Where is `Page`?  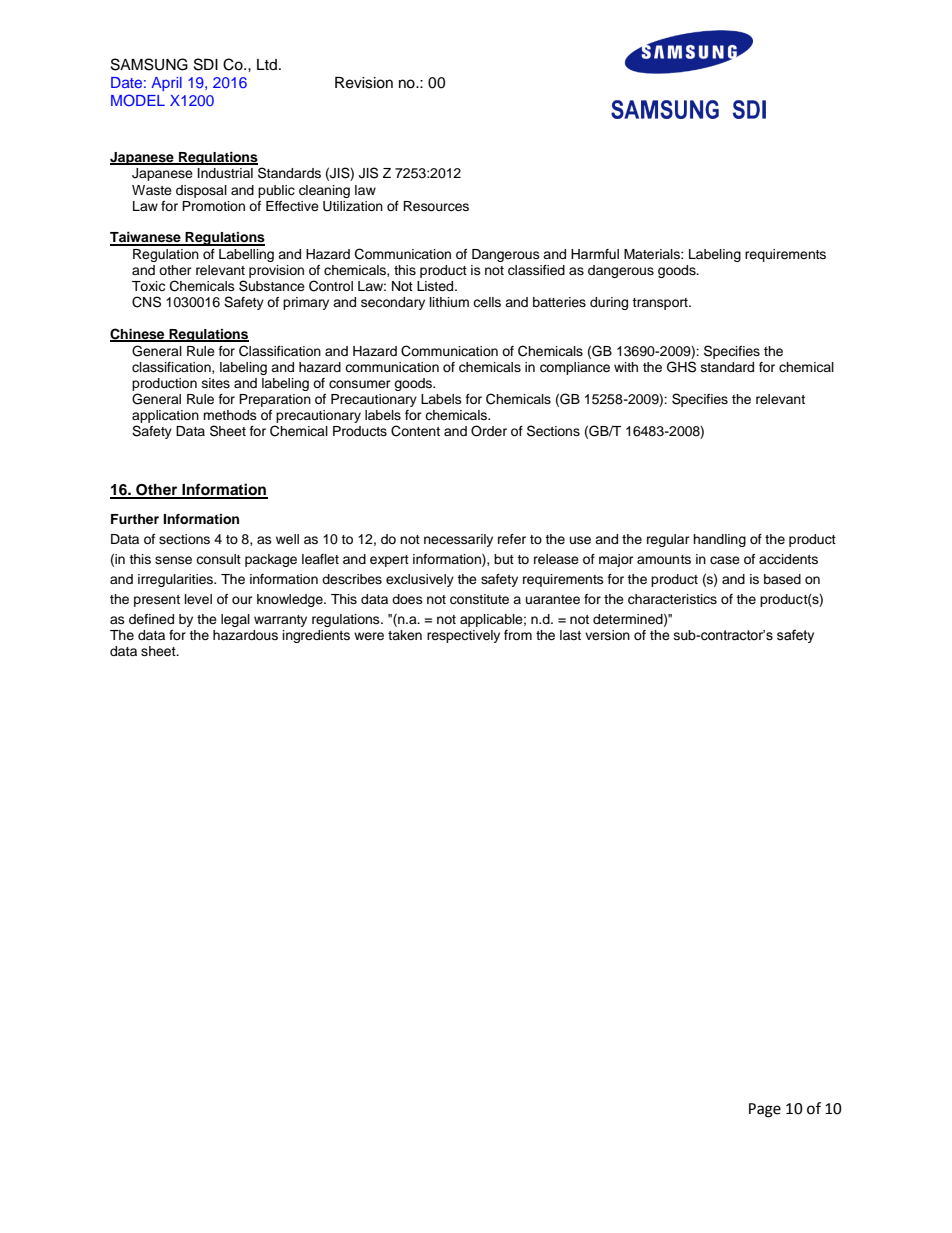 Page is located at coordinates (765, 1110).
